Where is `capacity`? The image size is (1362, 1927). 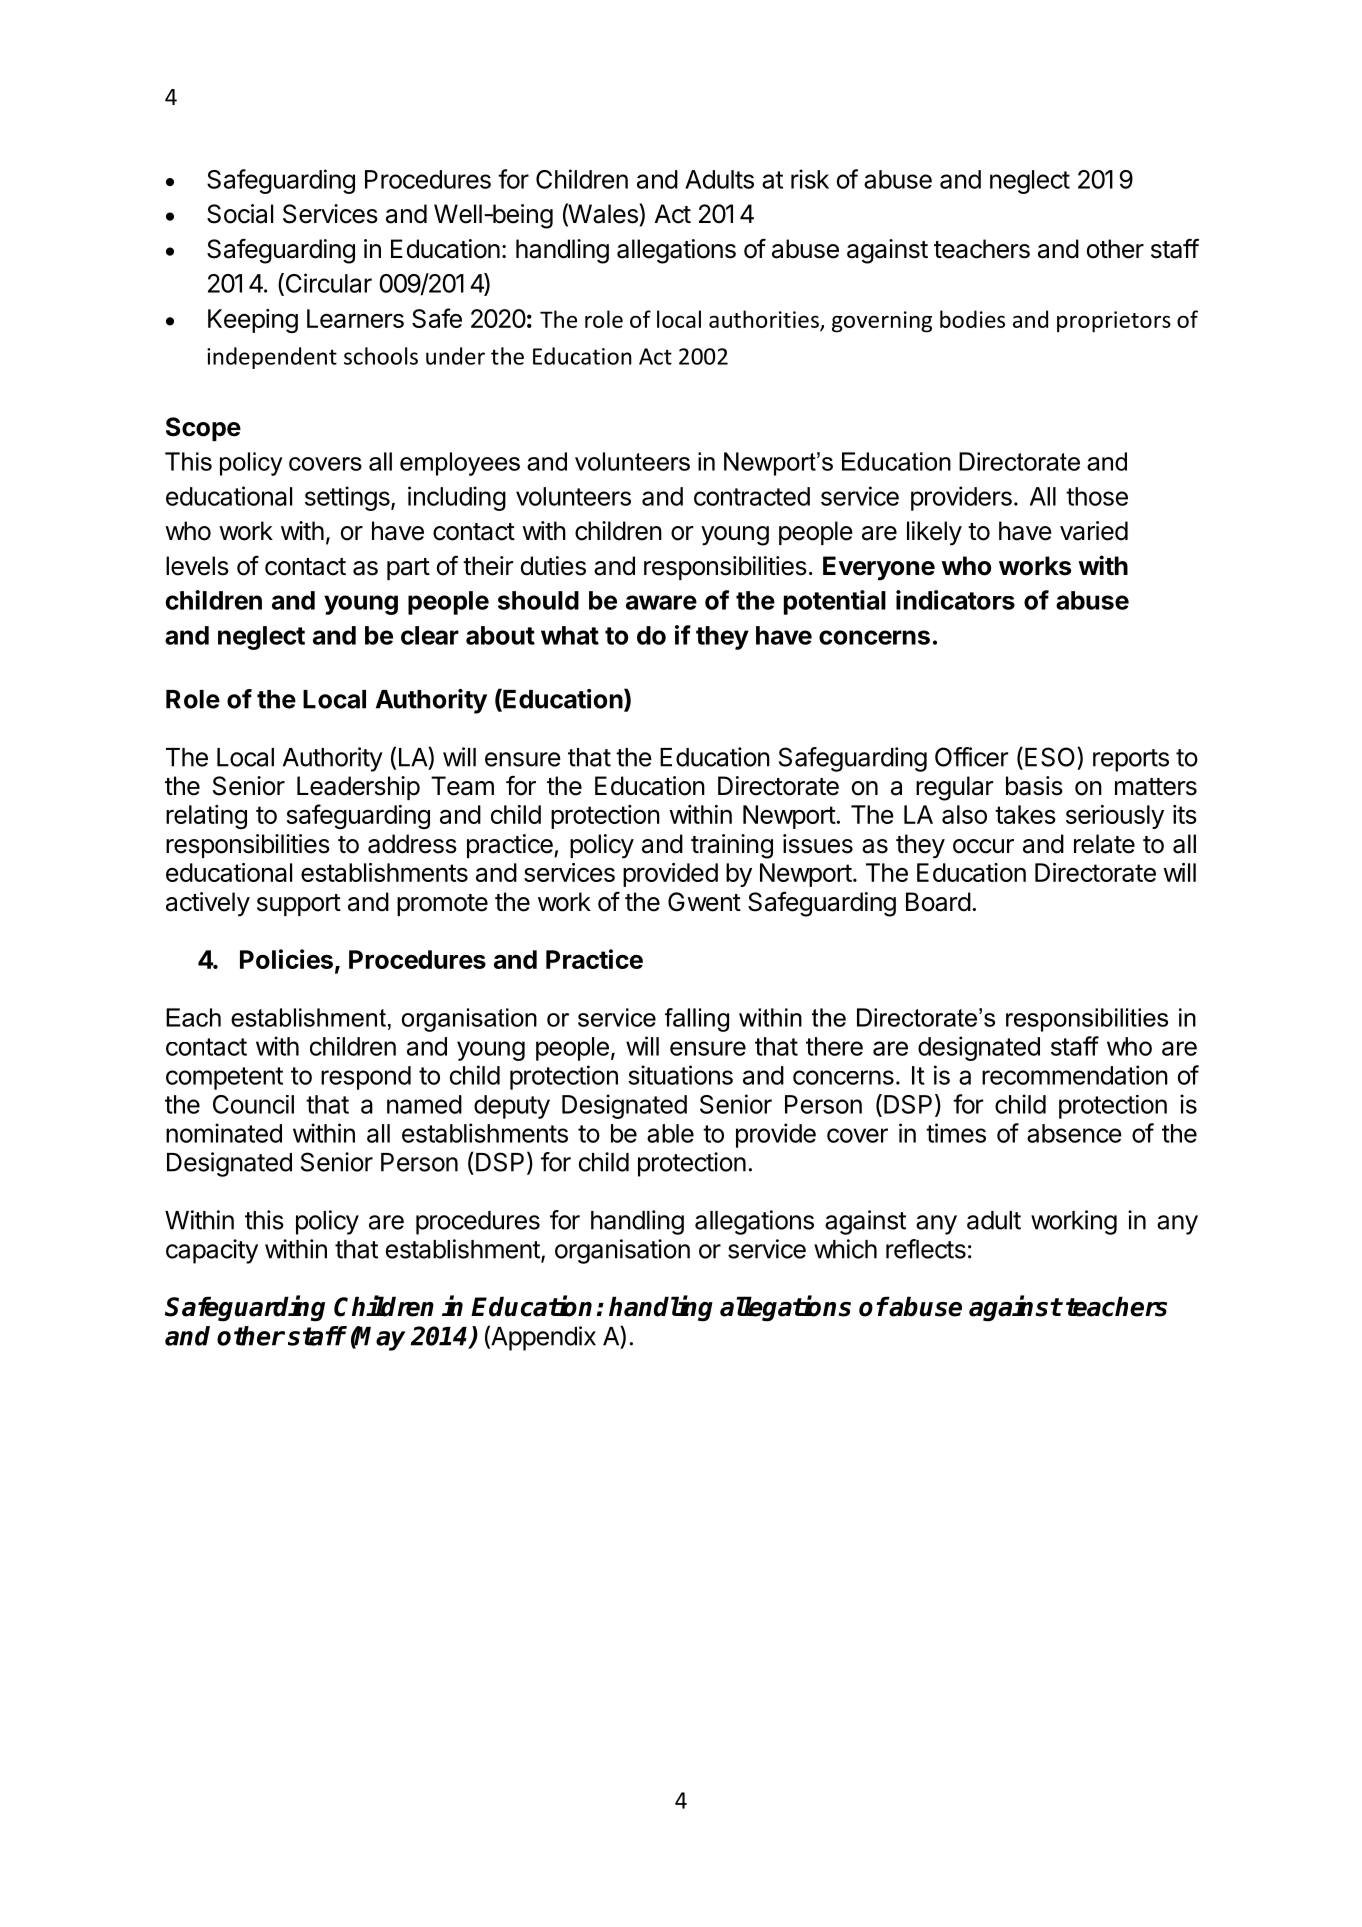 capacity is located at coordinates (212, 1251).
